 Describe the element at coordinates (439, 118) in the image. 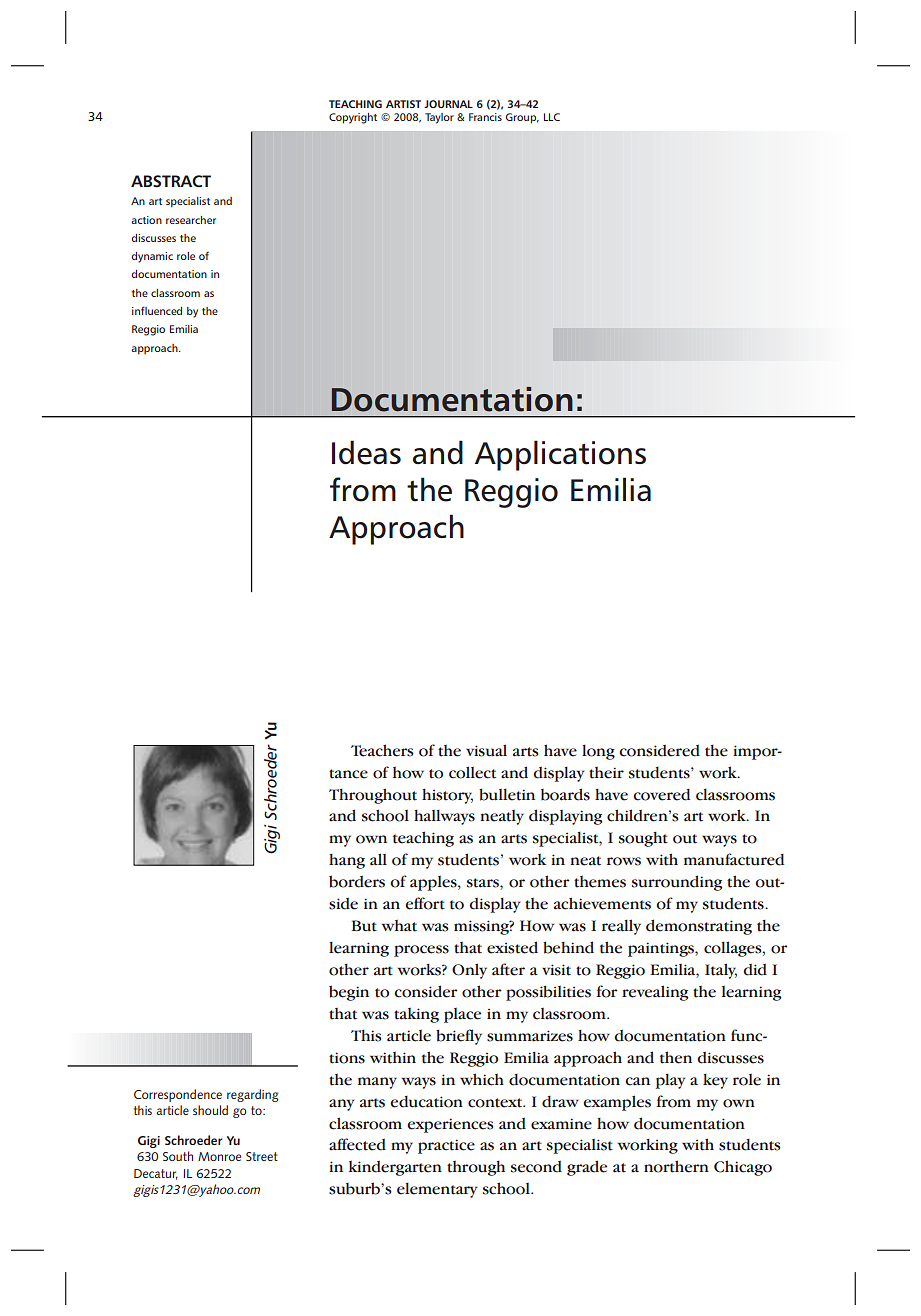

I see `Taylor` at that location.
